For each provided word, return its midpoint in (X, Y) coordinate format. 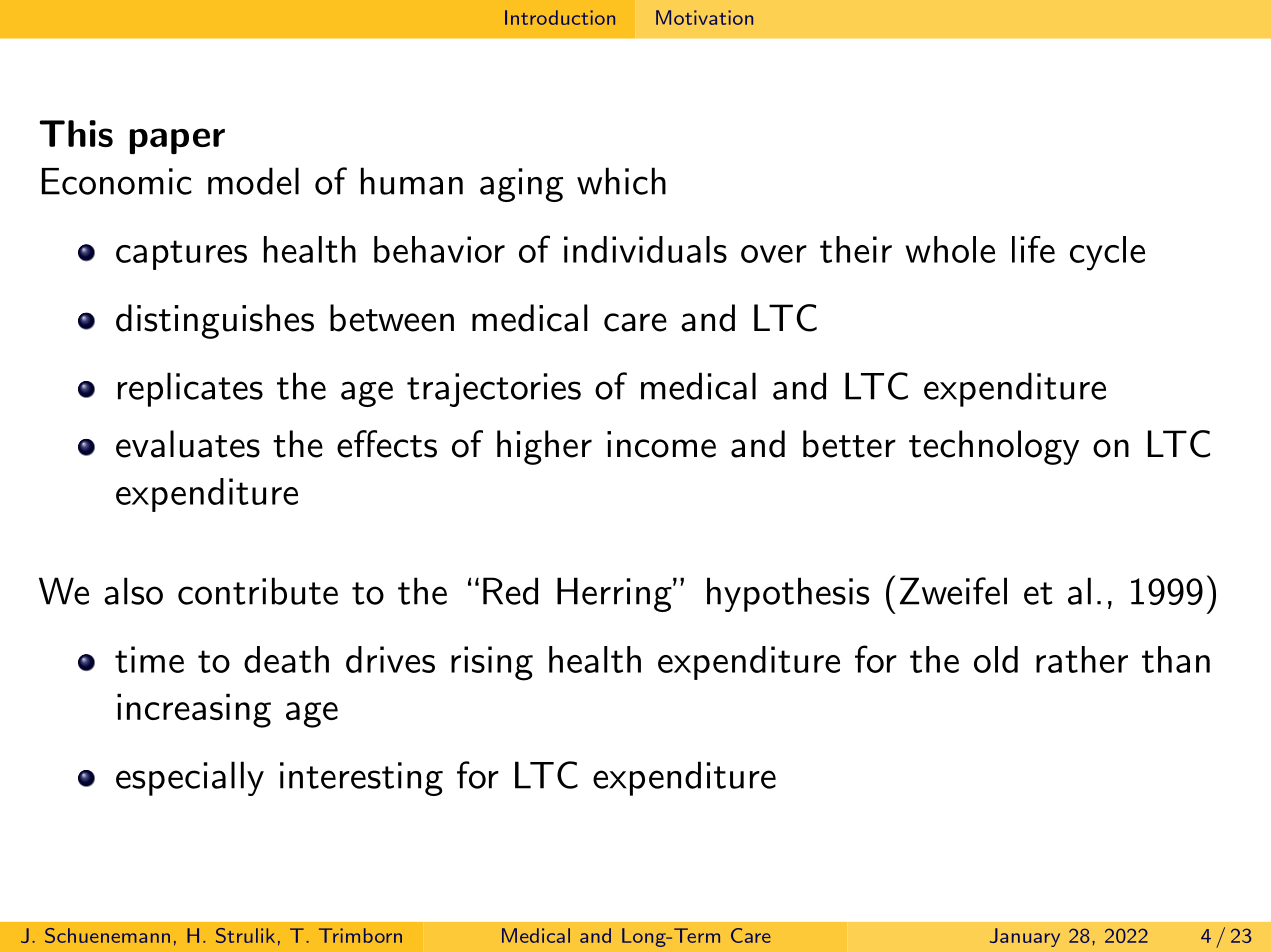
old (996, 659)
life (1033, 249)
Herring (614, 594)
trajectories (494, 390)
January (1025, 937)
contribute (258, 591)
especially (190, 778)
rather (1082, 659)
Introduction (560, 17)
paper (177, 141)
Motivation (704, 17)
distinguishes (215, 321)
